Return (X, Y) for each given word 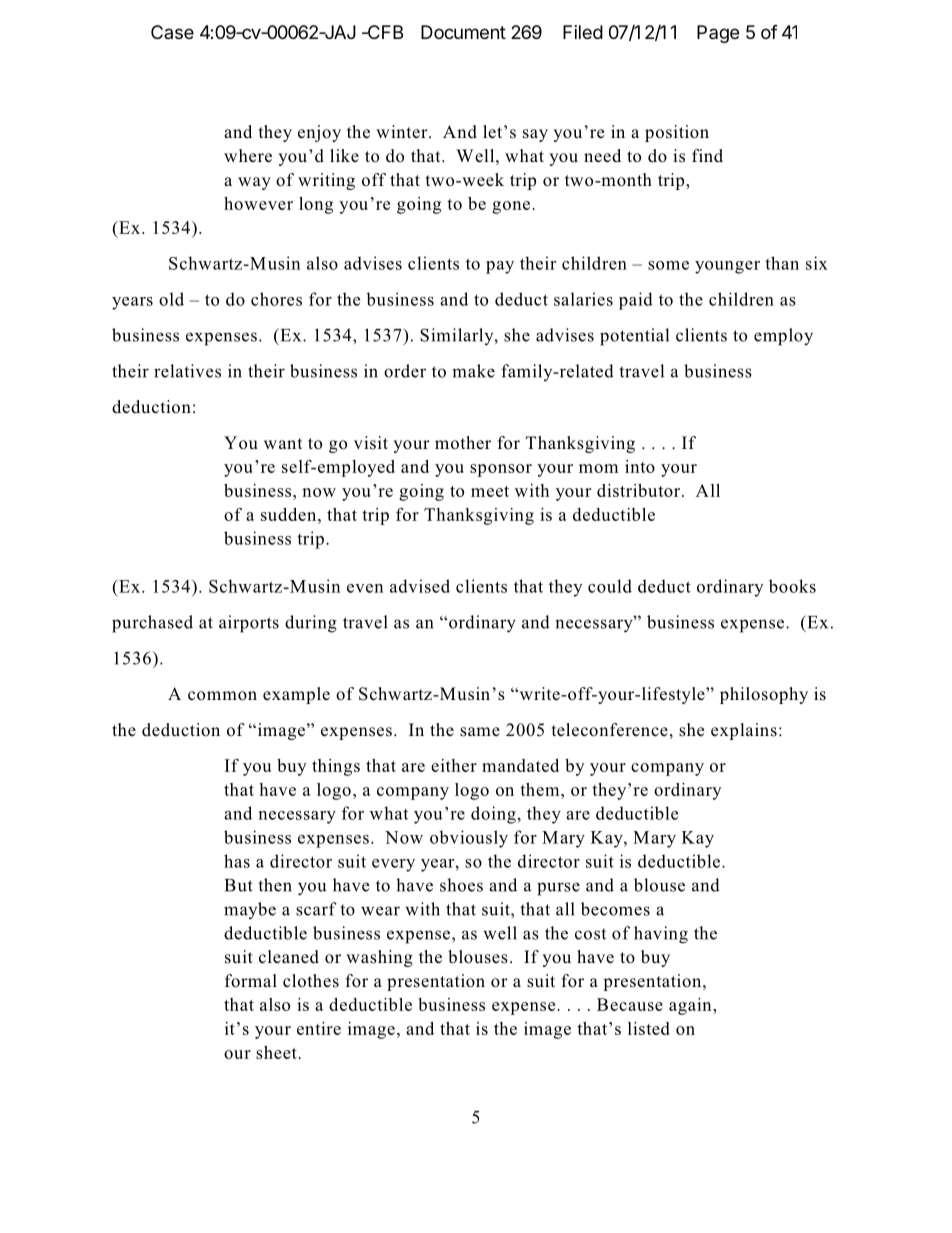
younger (727, 267)
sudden (290, 514)
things (336, 767)
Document (463, 32)
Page (718, 34)
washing (379, 958)
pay (500, 267)
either (454, 765)
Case (172, 32)
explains (744, 731)
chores (276, 299)
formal (251, 981)
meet (490, 491)
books (792, 586)
